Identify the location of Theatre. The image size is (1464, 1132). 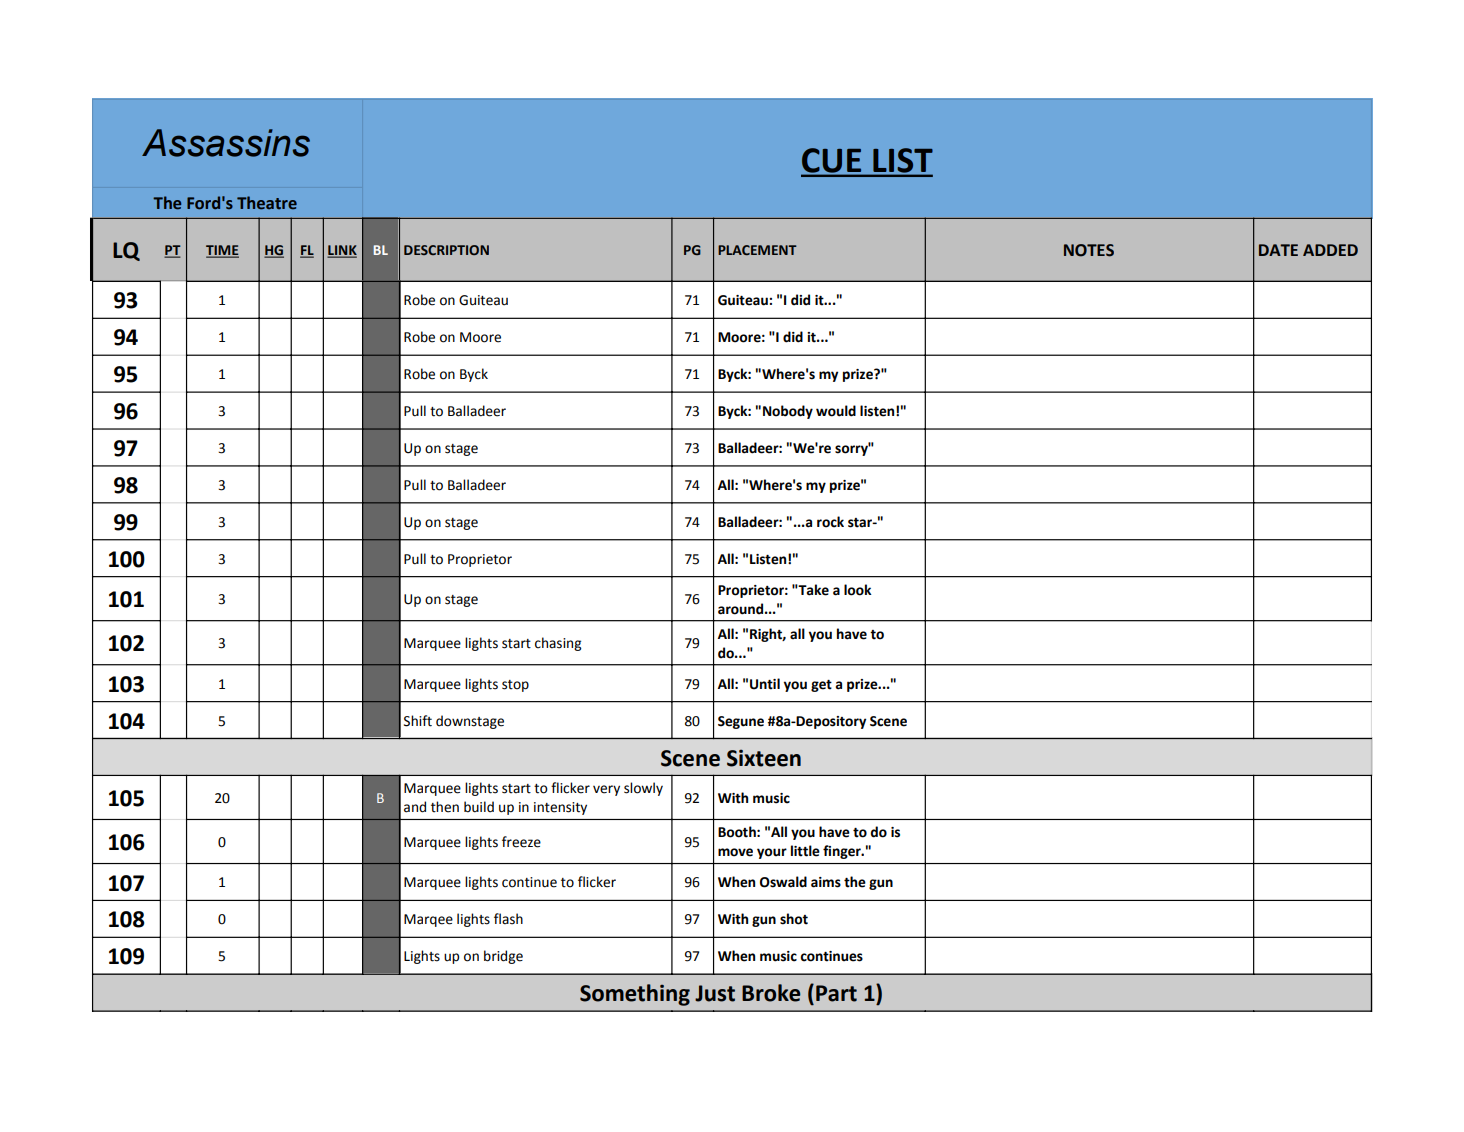
(267, 203).
